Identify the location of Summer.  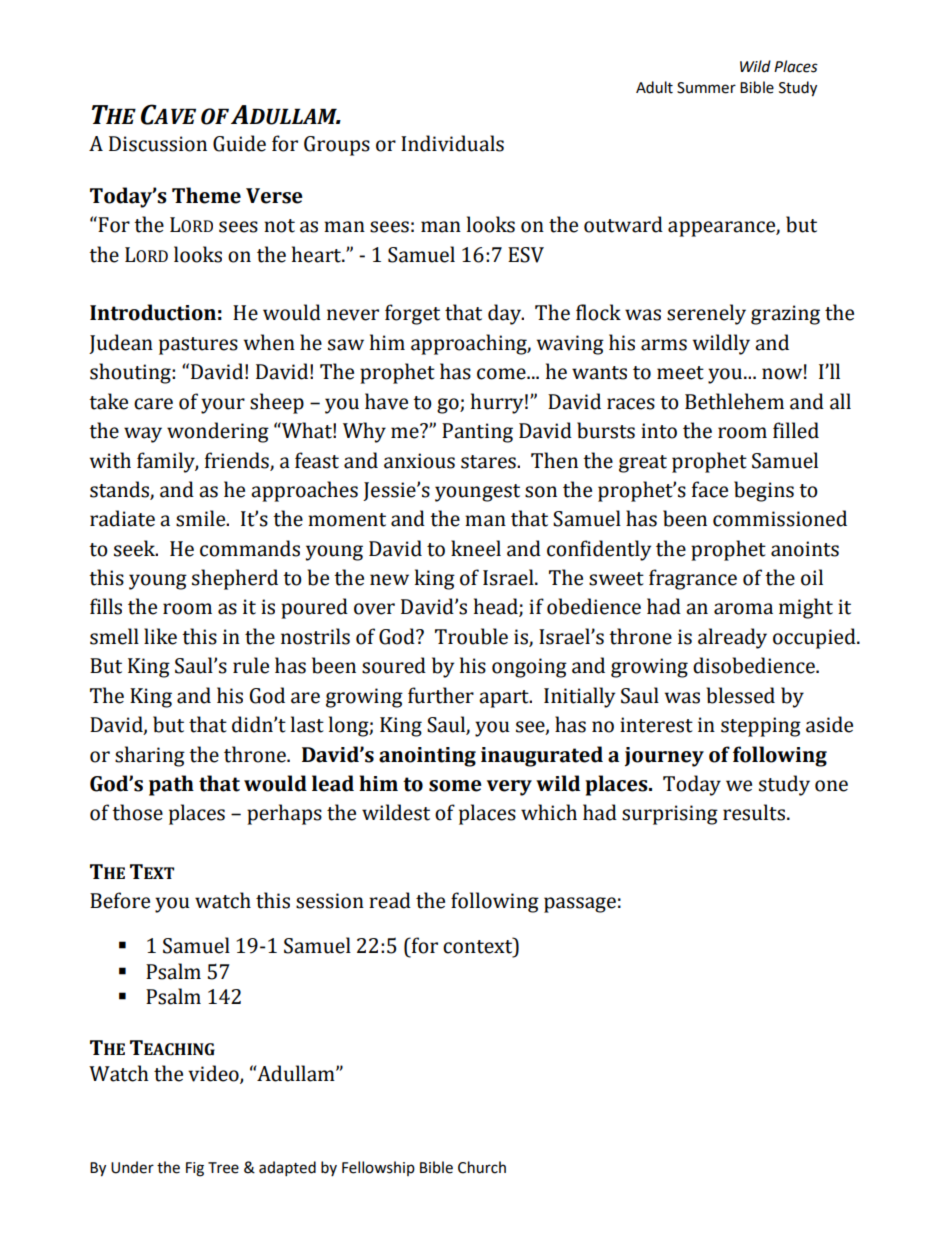
(706, 88).
